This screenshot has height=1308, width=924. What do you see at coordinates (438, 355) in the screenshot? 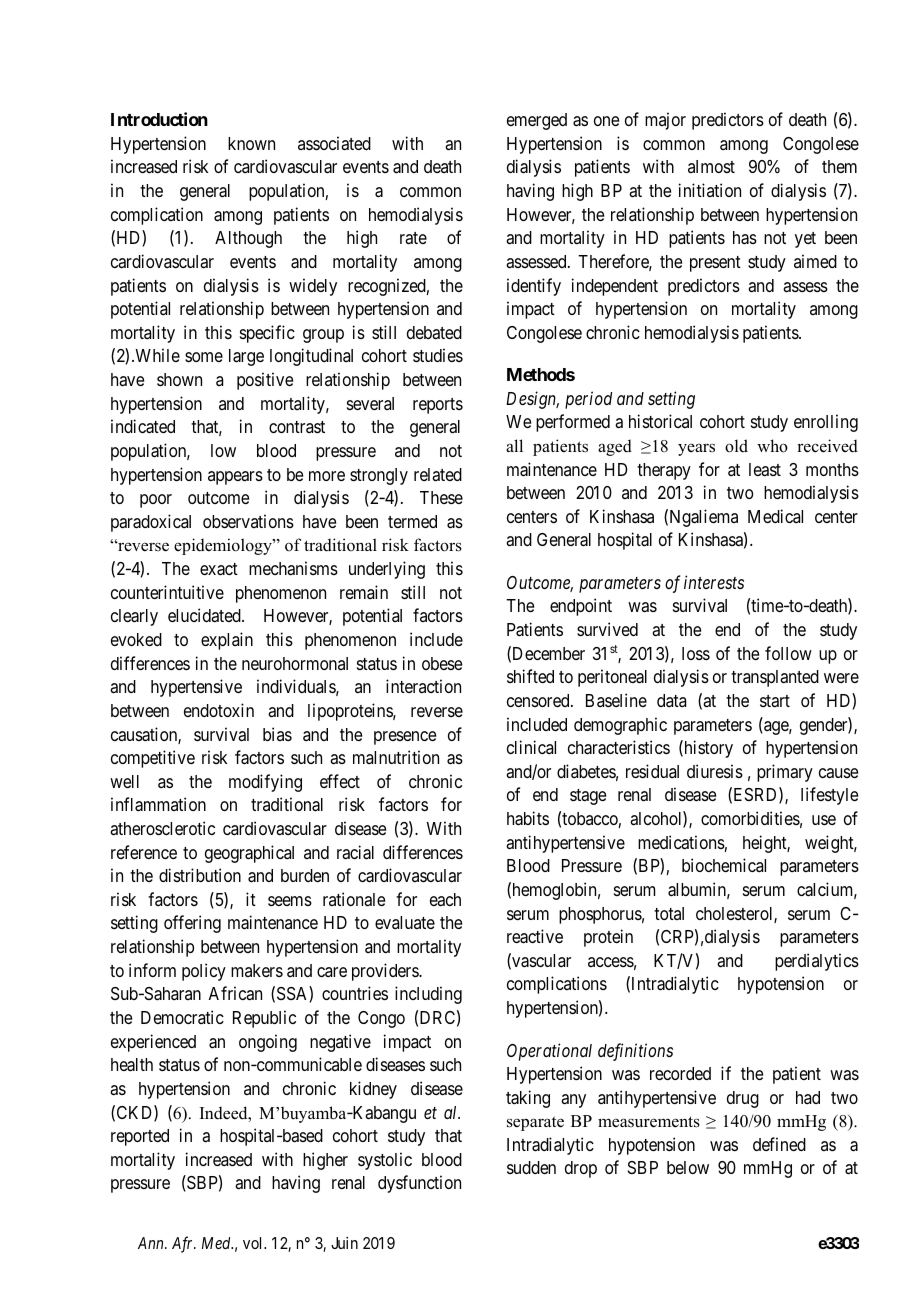
I see `studies` at bounding box center [438, 355].
